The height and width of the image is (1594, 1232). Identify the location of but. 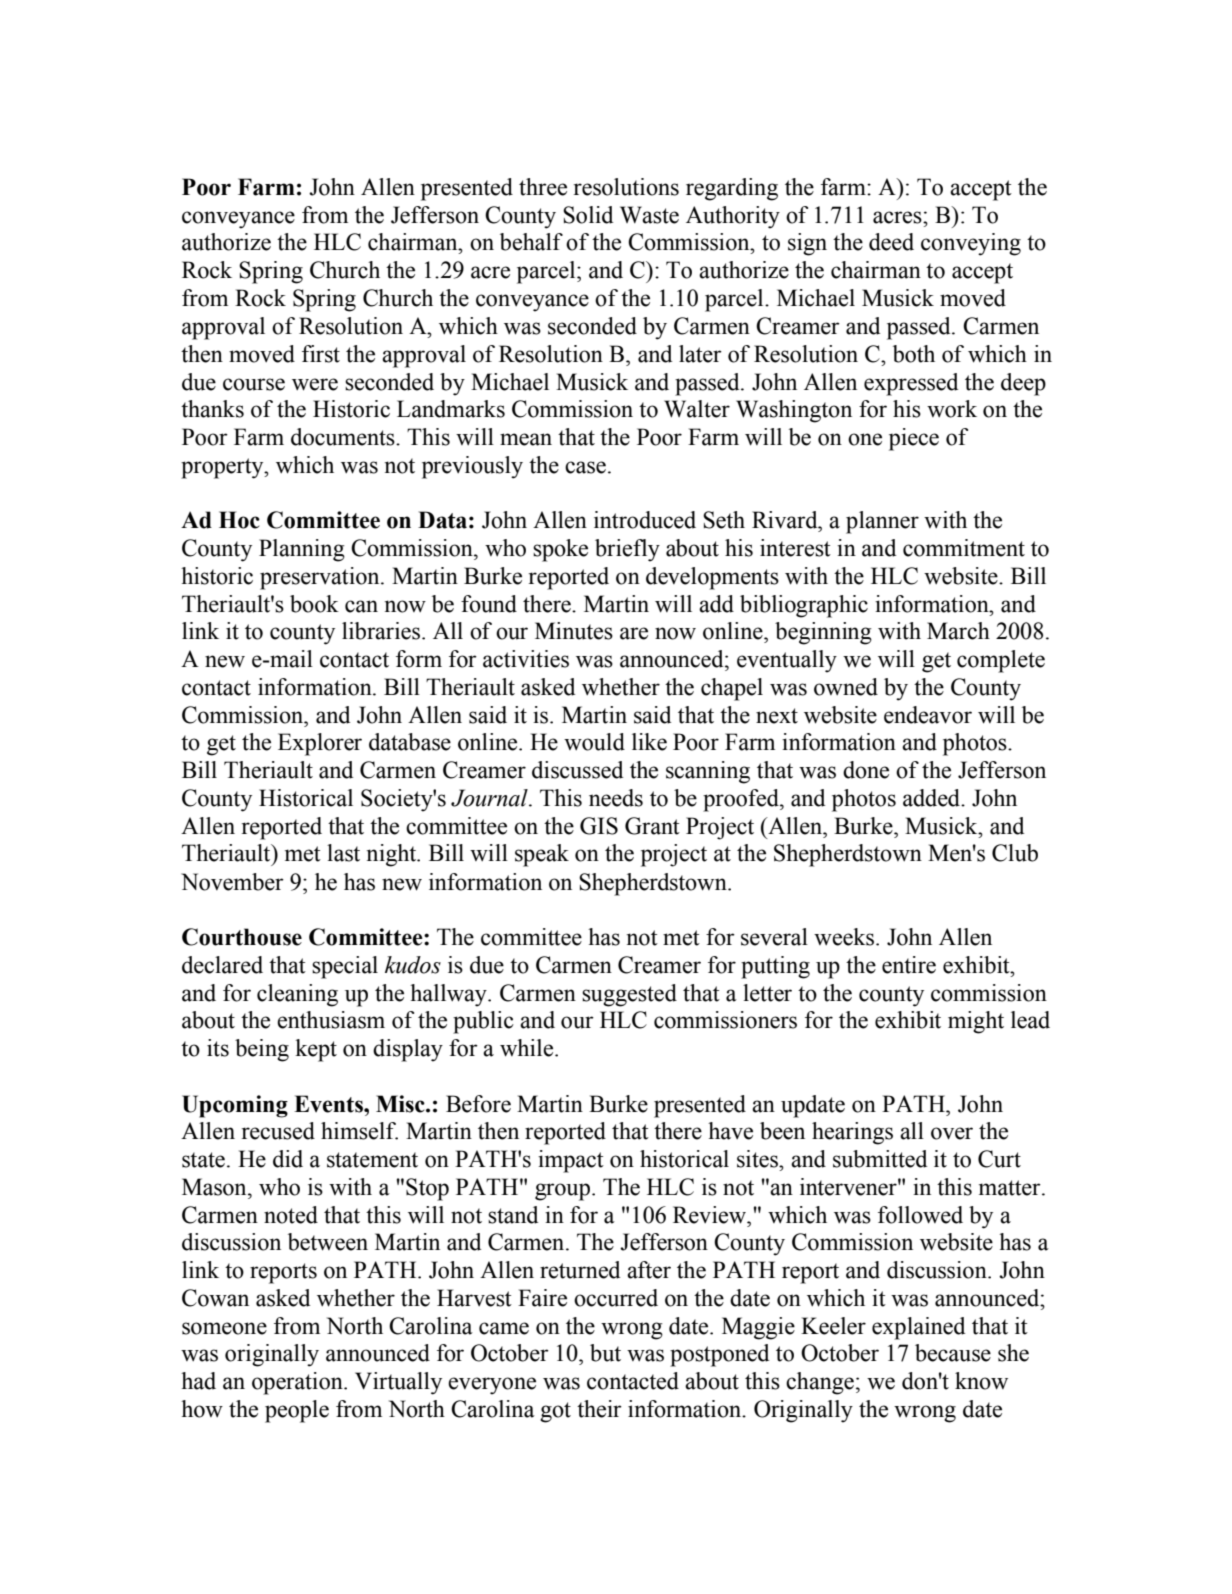
(605, 1353).
